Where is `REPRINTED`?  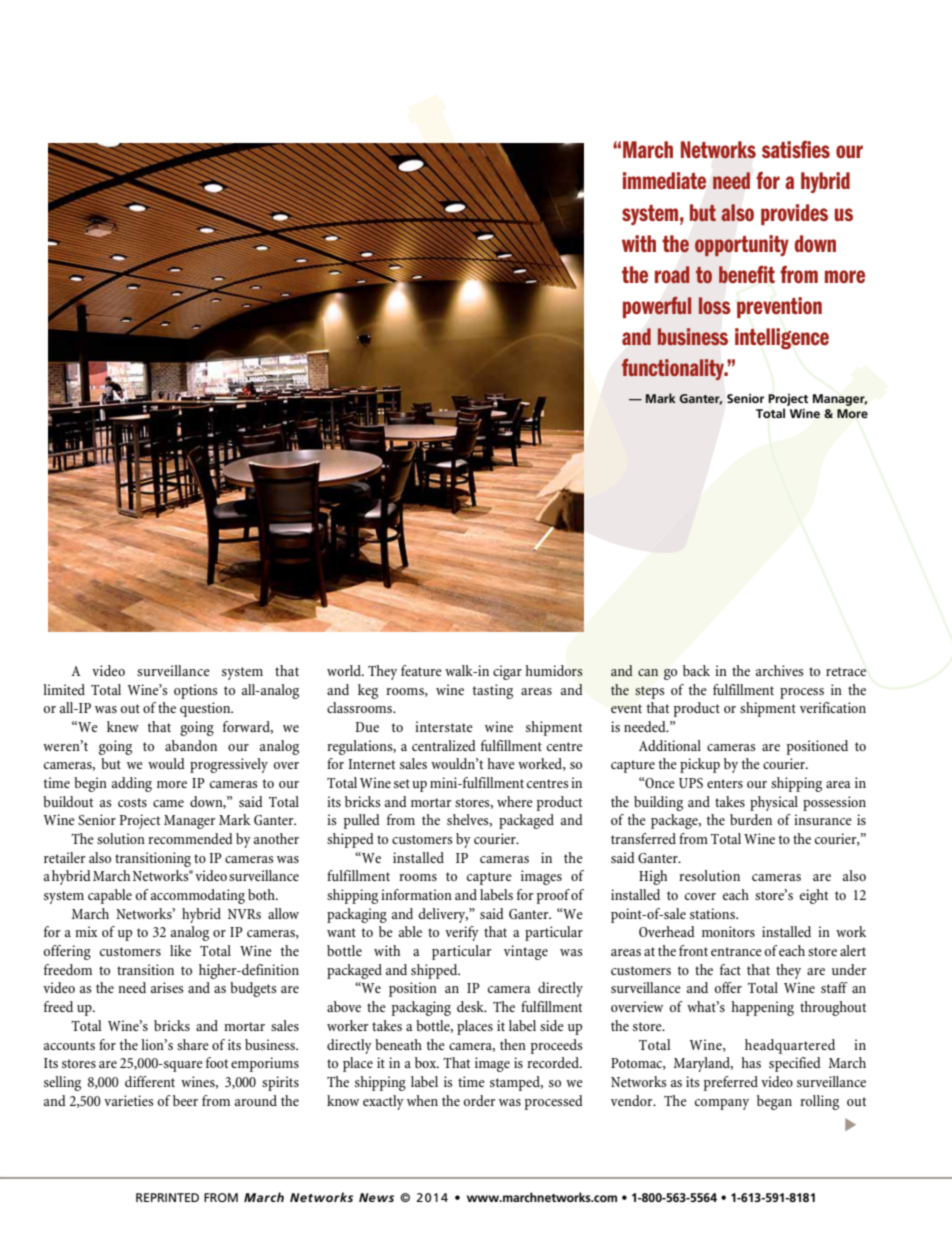 REPRINTED is located at coordinates (167, 1197).
